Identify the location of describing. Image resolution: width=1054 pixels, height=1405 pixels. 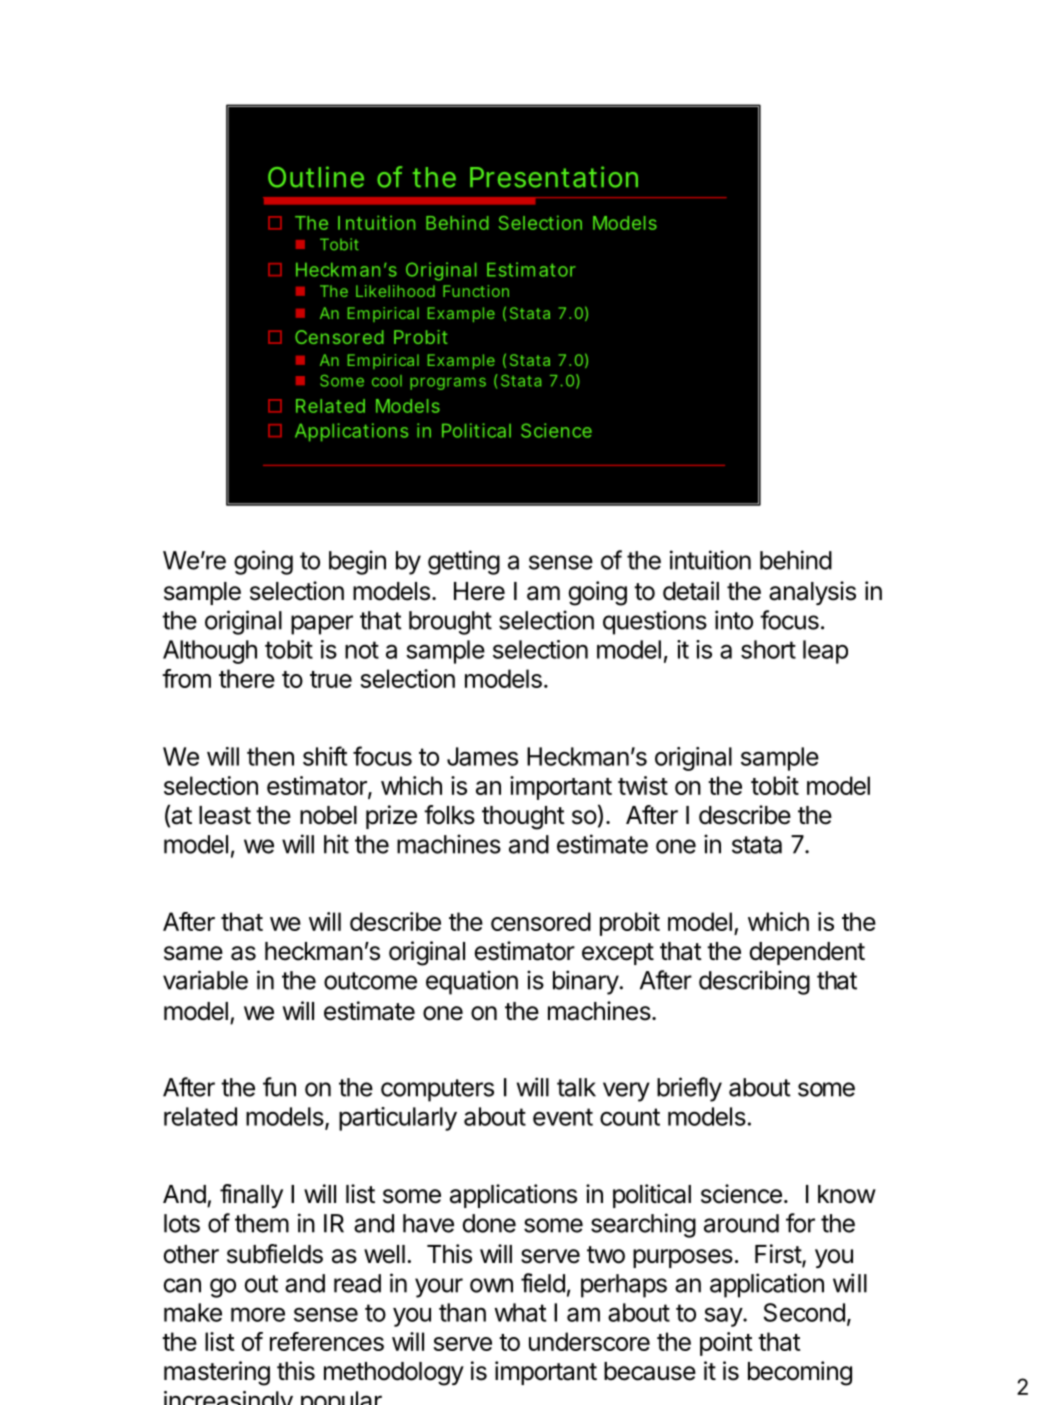
(754, 982).
